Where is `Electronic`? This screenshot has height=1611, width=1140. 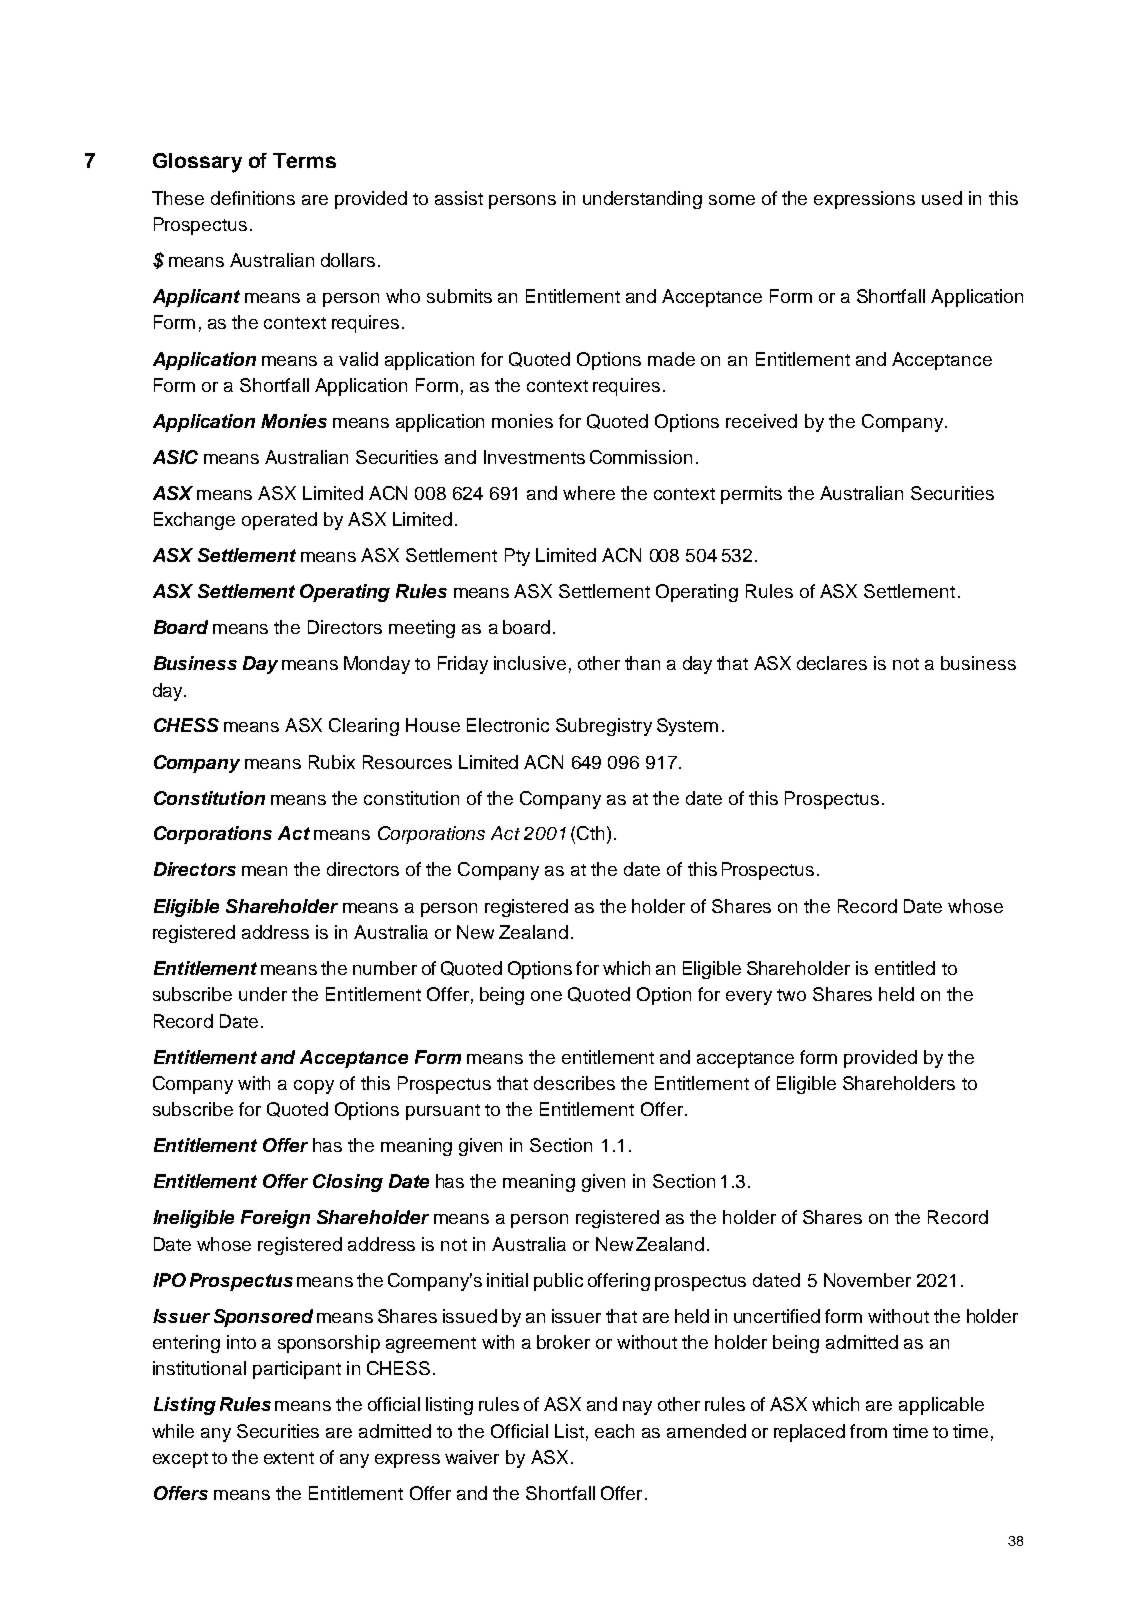
Electronic is located at coordinates (508, 725).
